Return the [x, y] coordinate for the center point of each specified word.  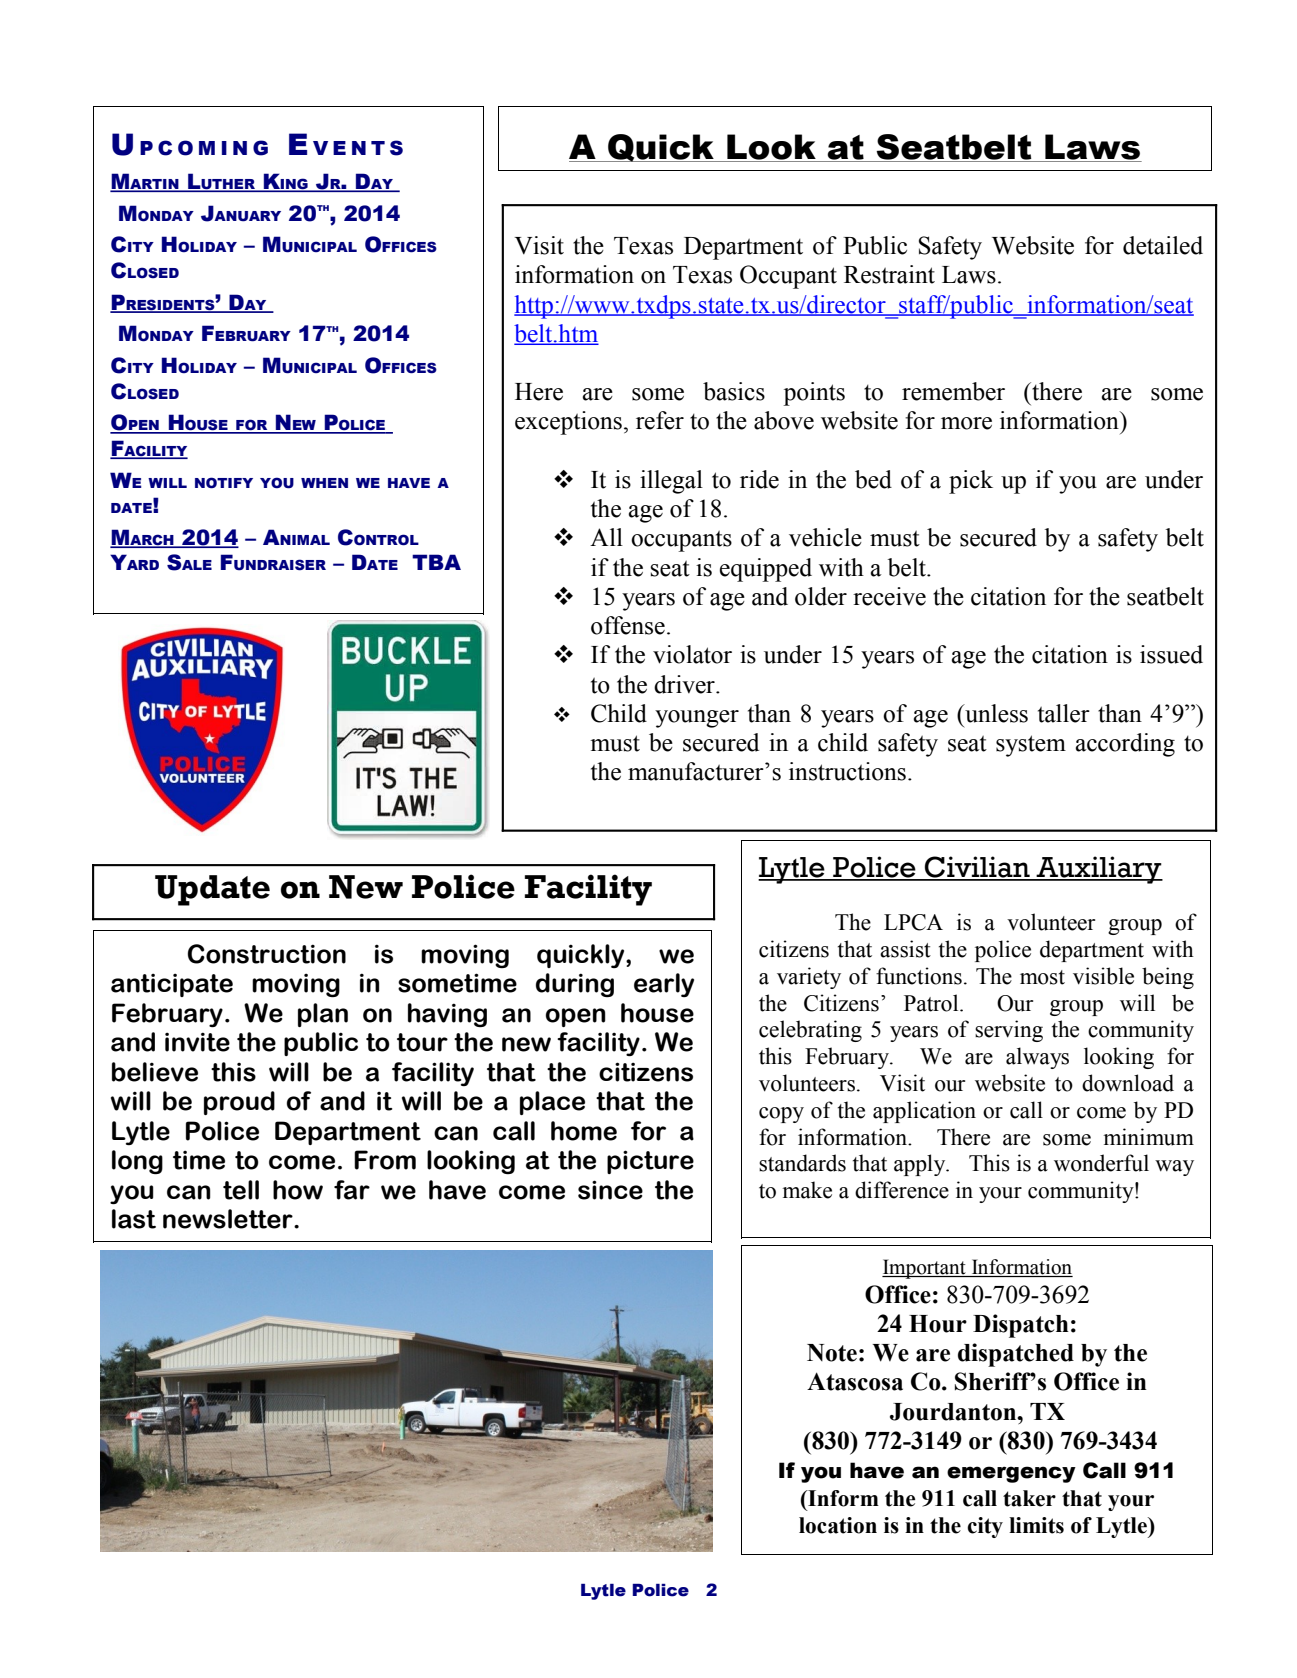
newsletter [229, 1219]
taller [1064, 713]
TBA [436, 562]
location [838, 1525]
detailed [1163, 245]
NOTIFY [224, 483]
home [584, 1131]
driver [685, 684]
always [1037, 1058]
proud [239, 1103]
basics [734, 391]
